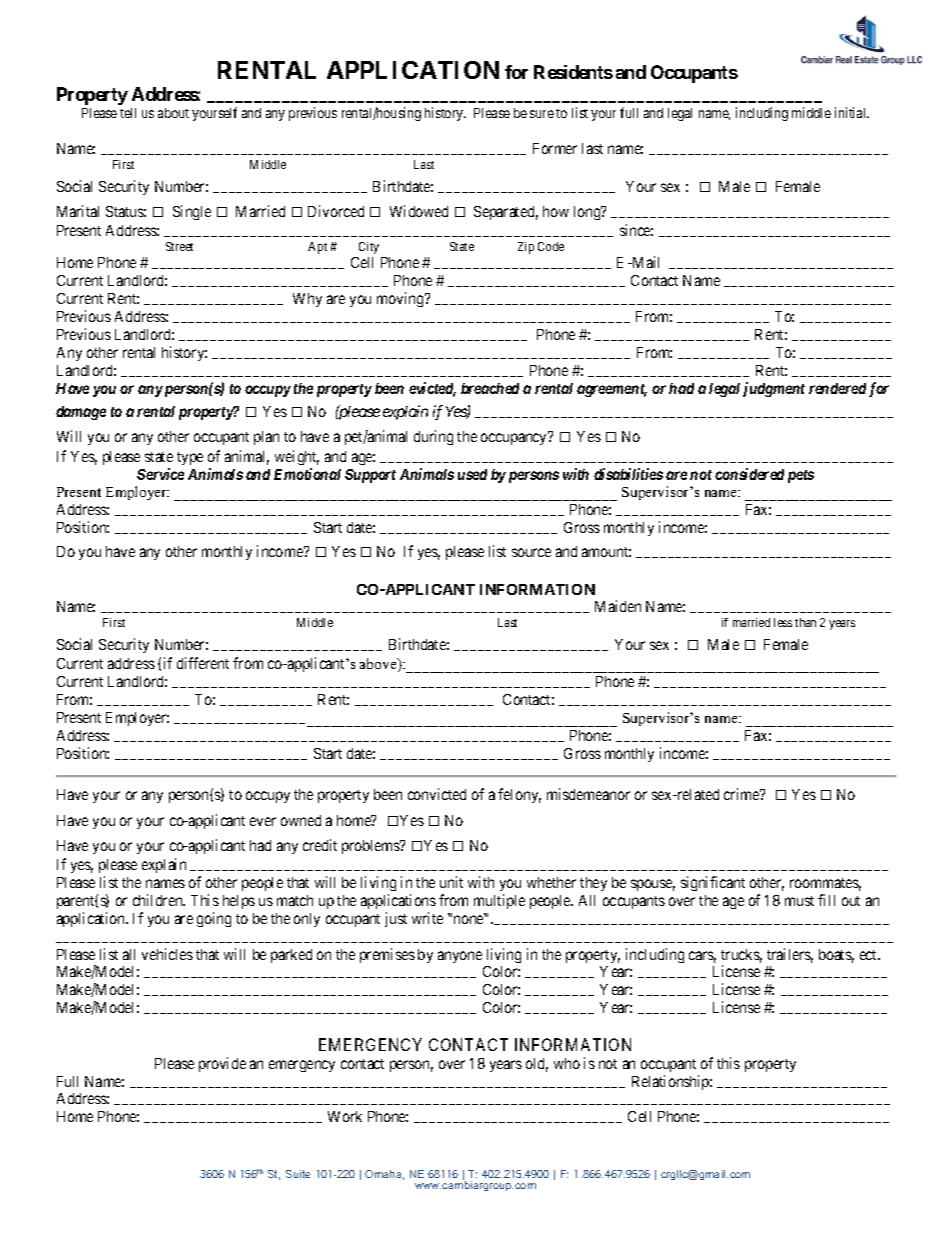  What do you see at coordinates (173, 113) in the page?
I see `about` at bounding box center [173, 113].
